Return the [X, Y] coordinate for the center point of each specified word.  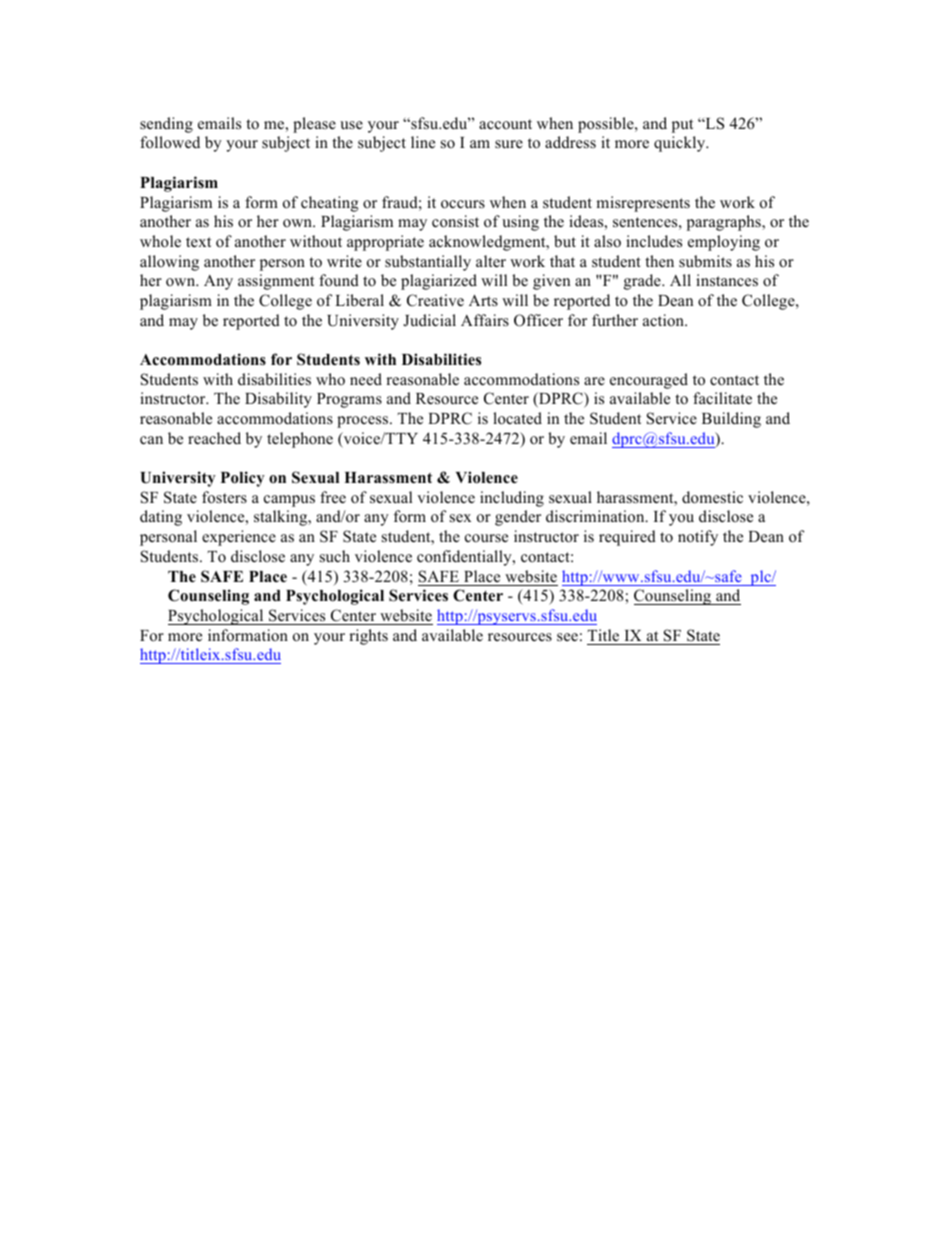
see [567, 637]
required [627, 538]
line [423, 142]
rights [368, 637]
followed [170, 142]
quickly [681, 144]
